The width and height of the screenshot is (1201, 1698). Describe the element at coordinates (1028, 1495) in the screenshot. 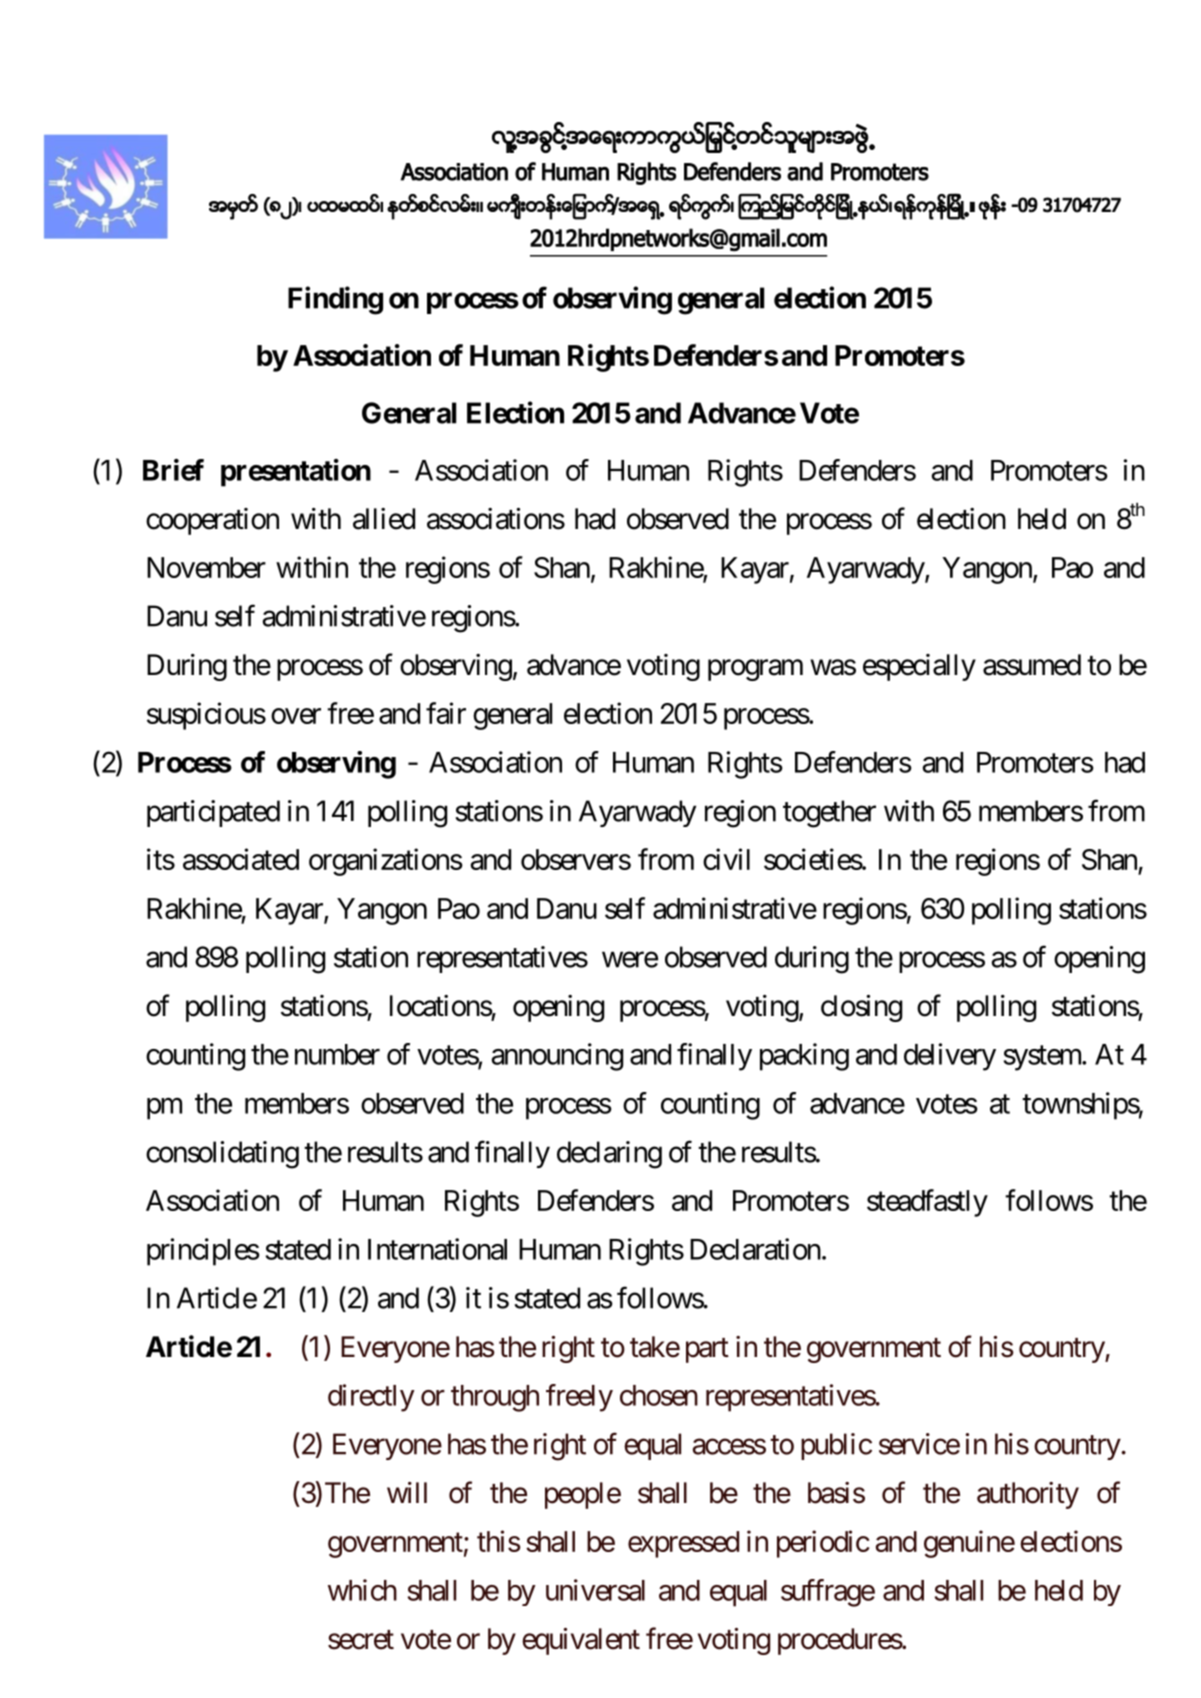

I see `authority` at that location.
